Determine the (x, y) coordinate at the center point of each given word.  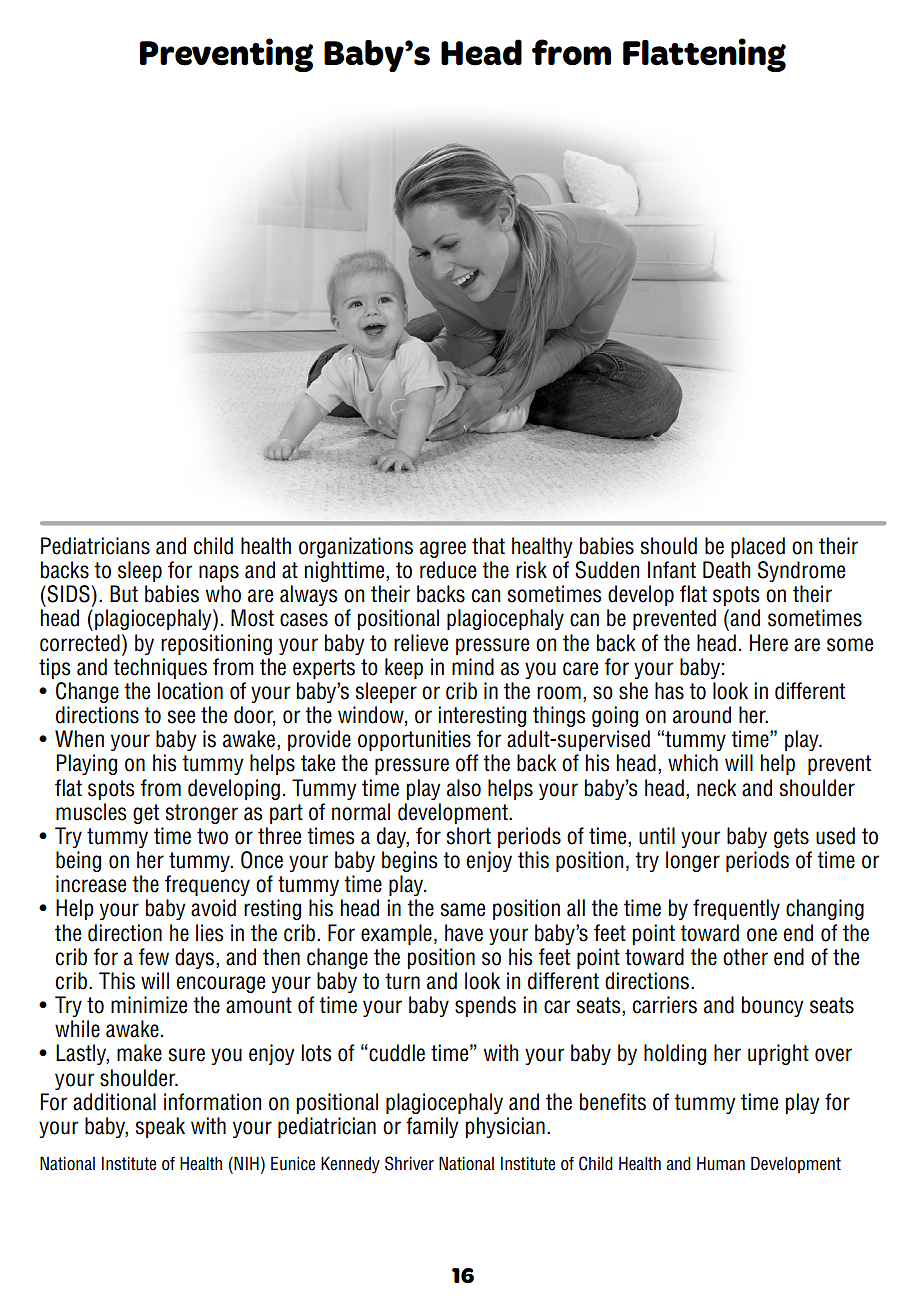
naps (219, 573)
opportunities (414, 740)
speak (160, 1127)
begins (410, 861)
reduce (448, 570)
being (78, 861)
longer (693, 861)
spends (485, 1006)
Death (726, 570)
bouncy (773, 1006)
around (702, 715)
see (181, 717)
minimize (149, 1005)
